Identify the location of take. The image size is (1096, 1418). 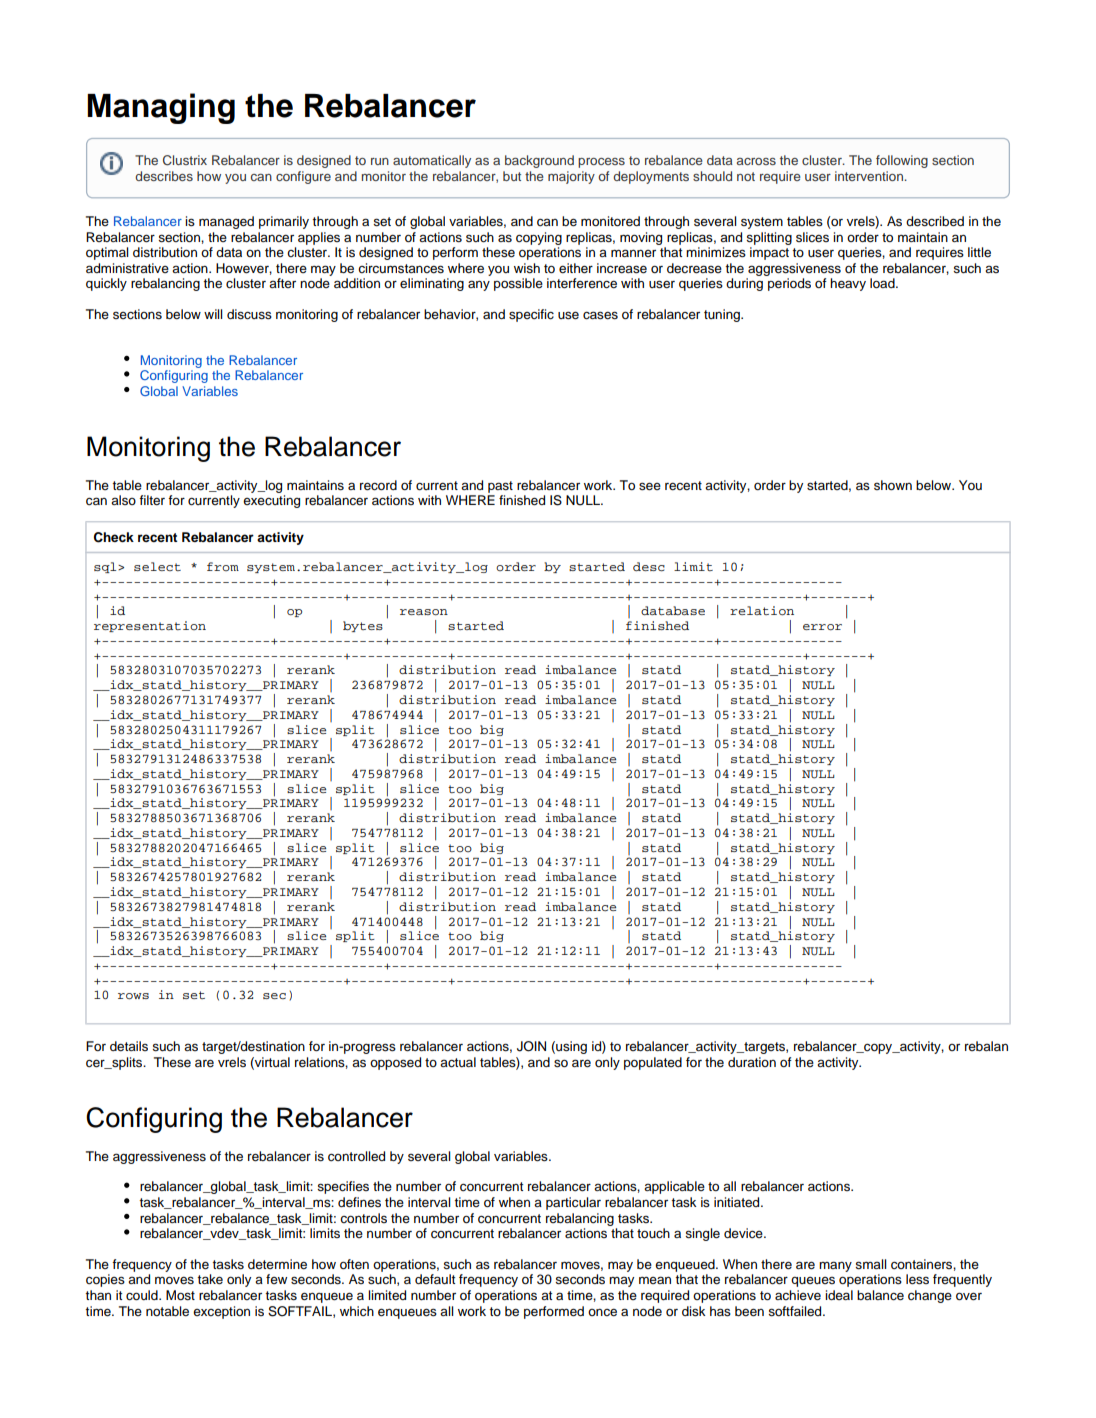
(210, 1279).
